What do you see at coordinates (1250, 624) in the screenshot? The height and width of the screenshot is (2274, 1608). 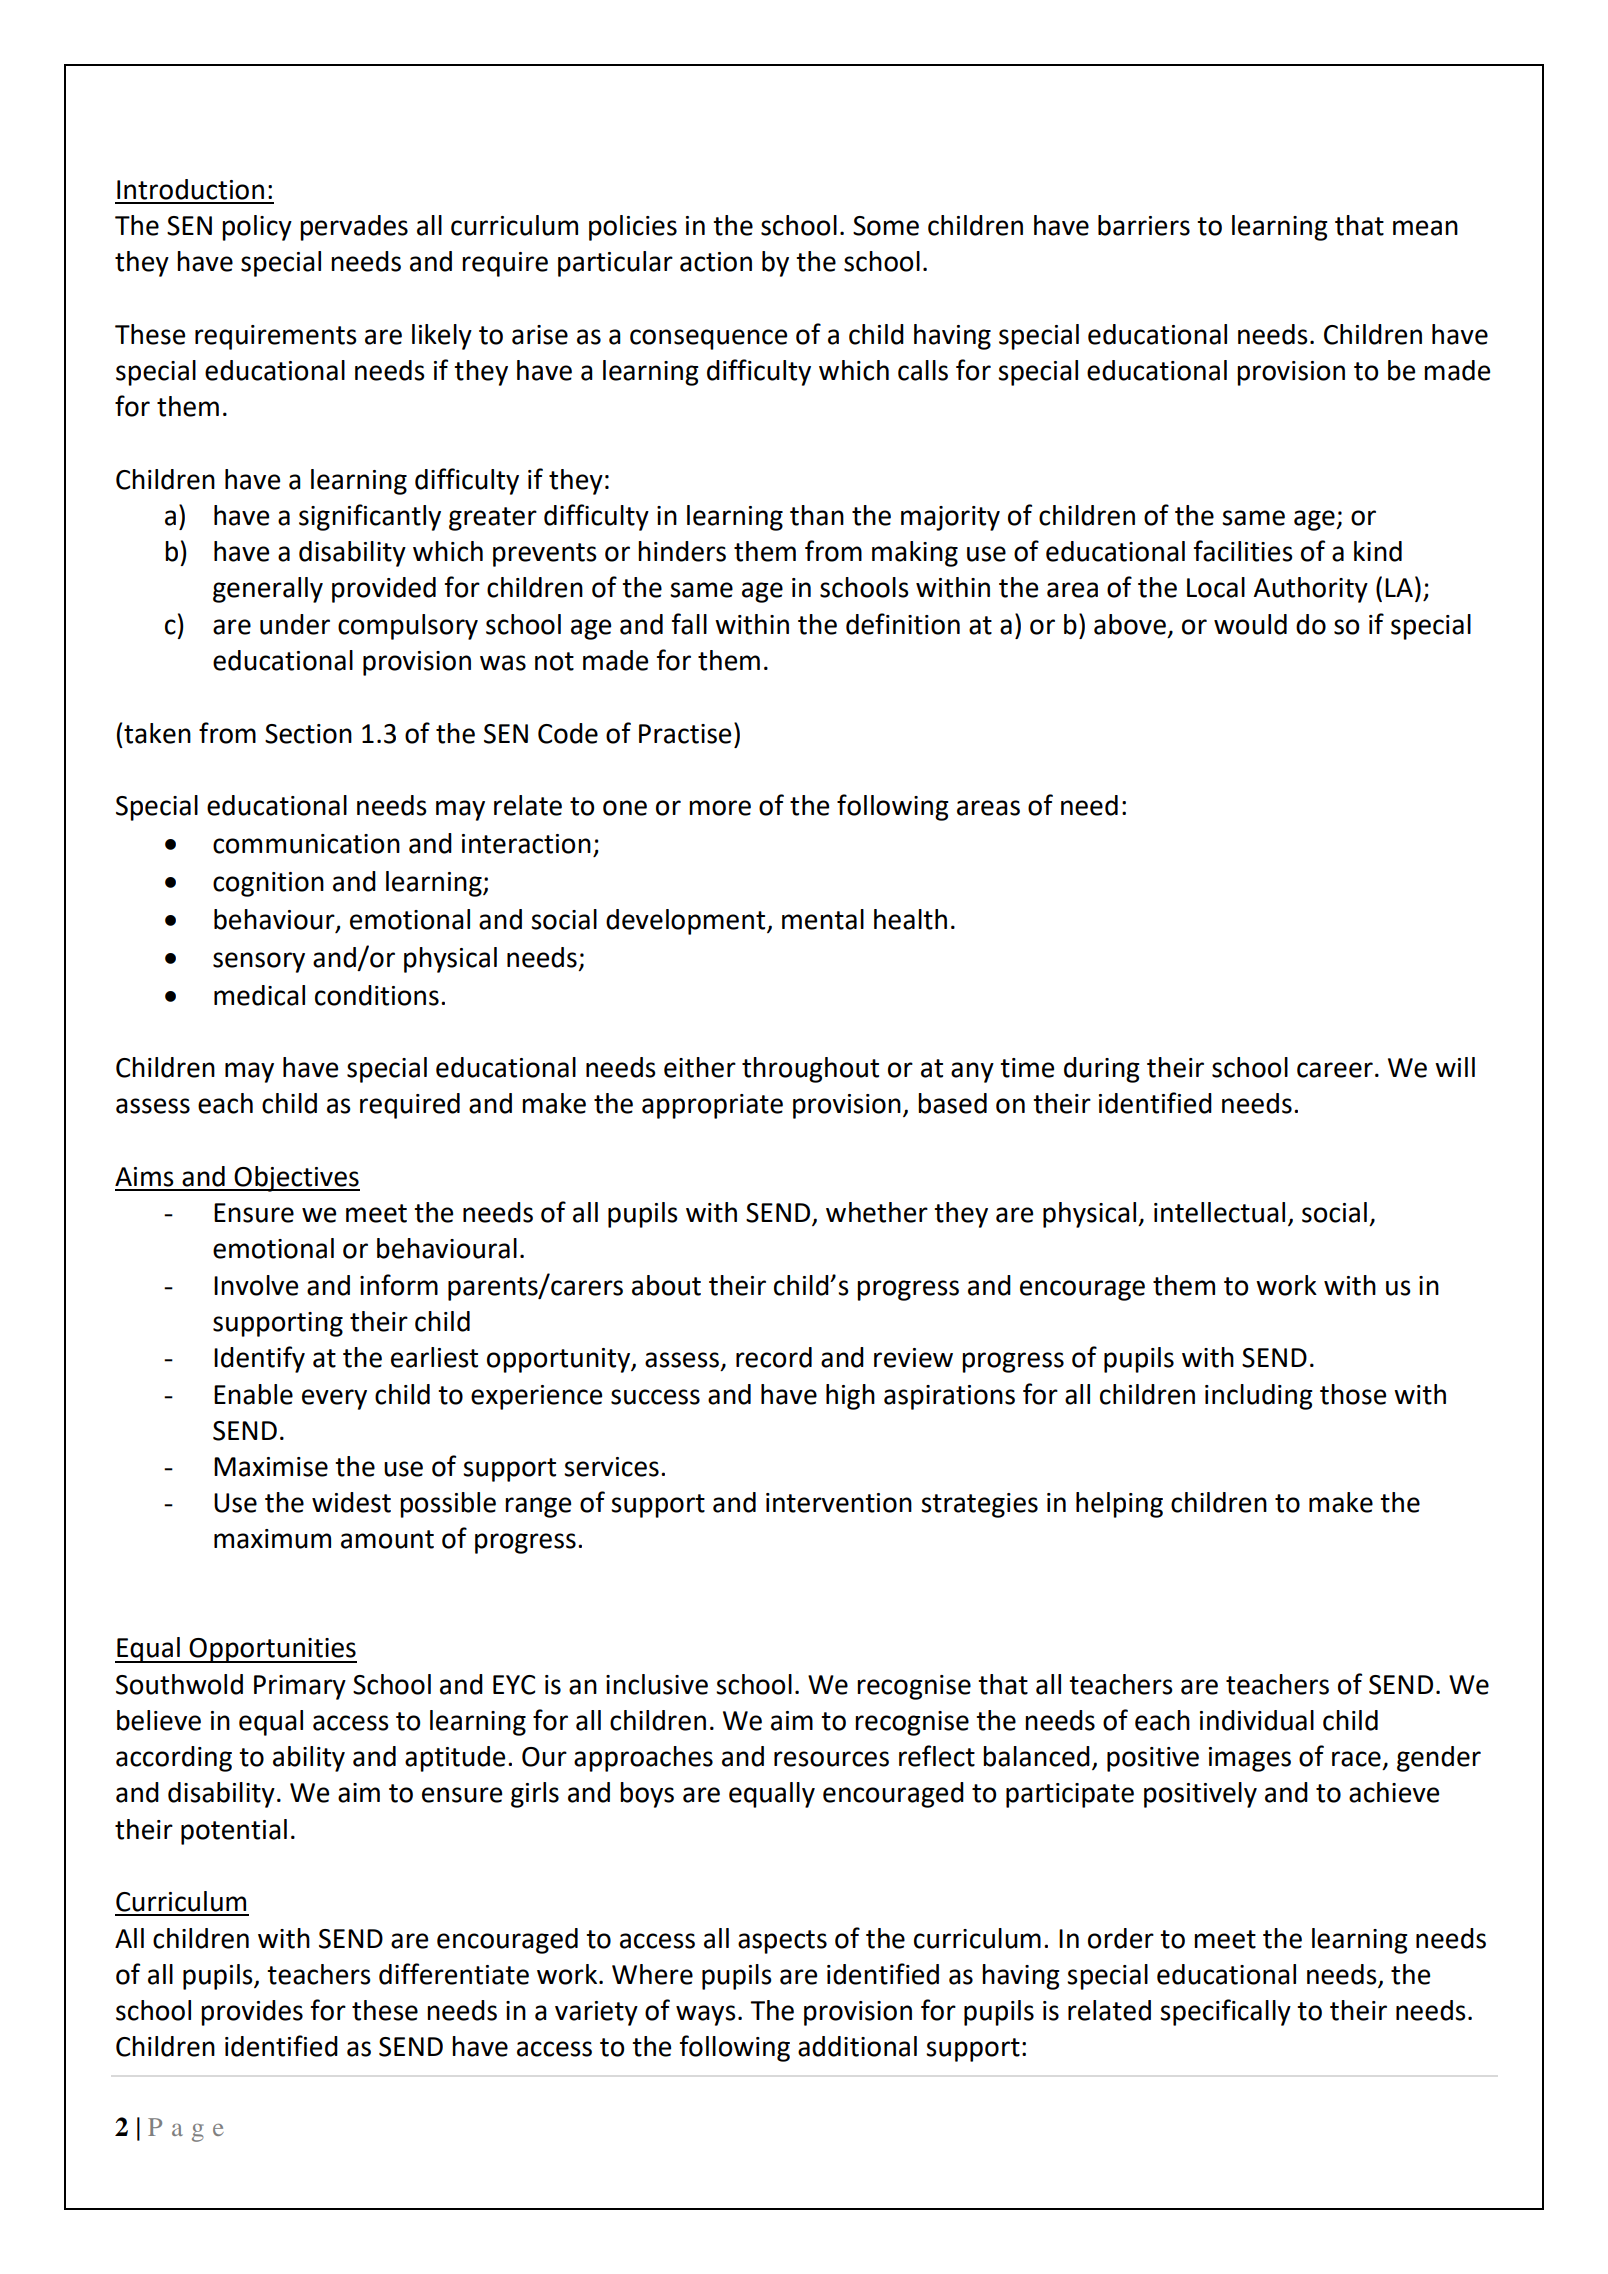 I see `would` at bounding box center [1250, 624].
